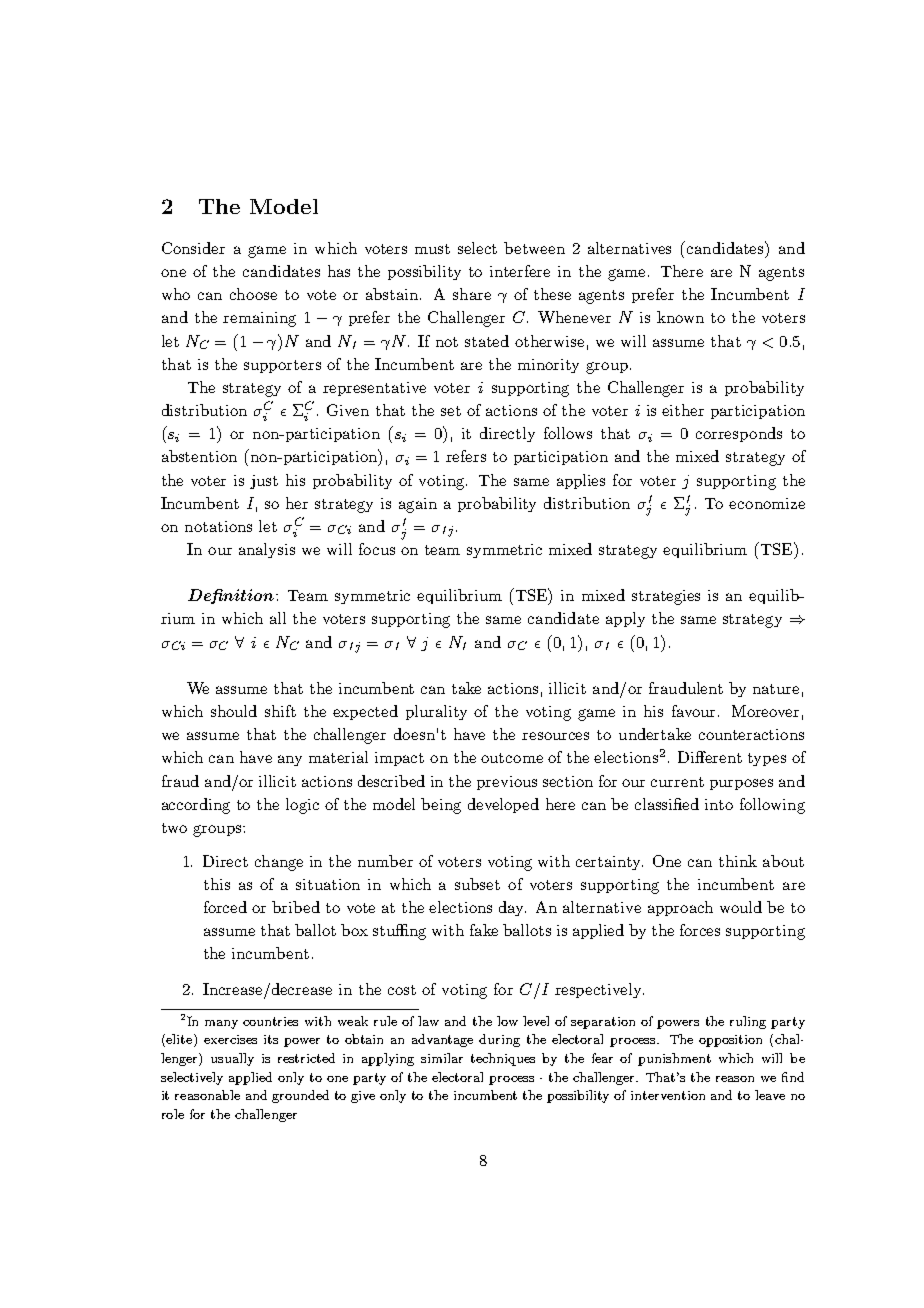 The image size is (924, 1308). I want to click on grounded, so click(300, 1096).
